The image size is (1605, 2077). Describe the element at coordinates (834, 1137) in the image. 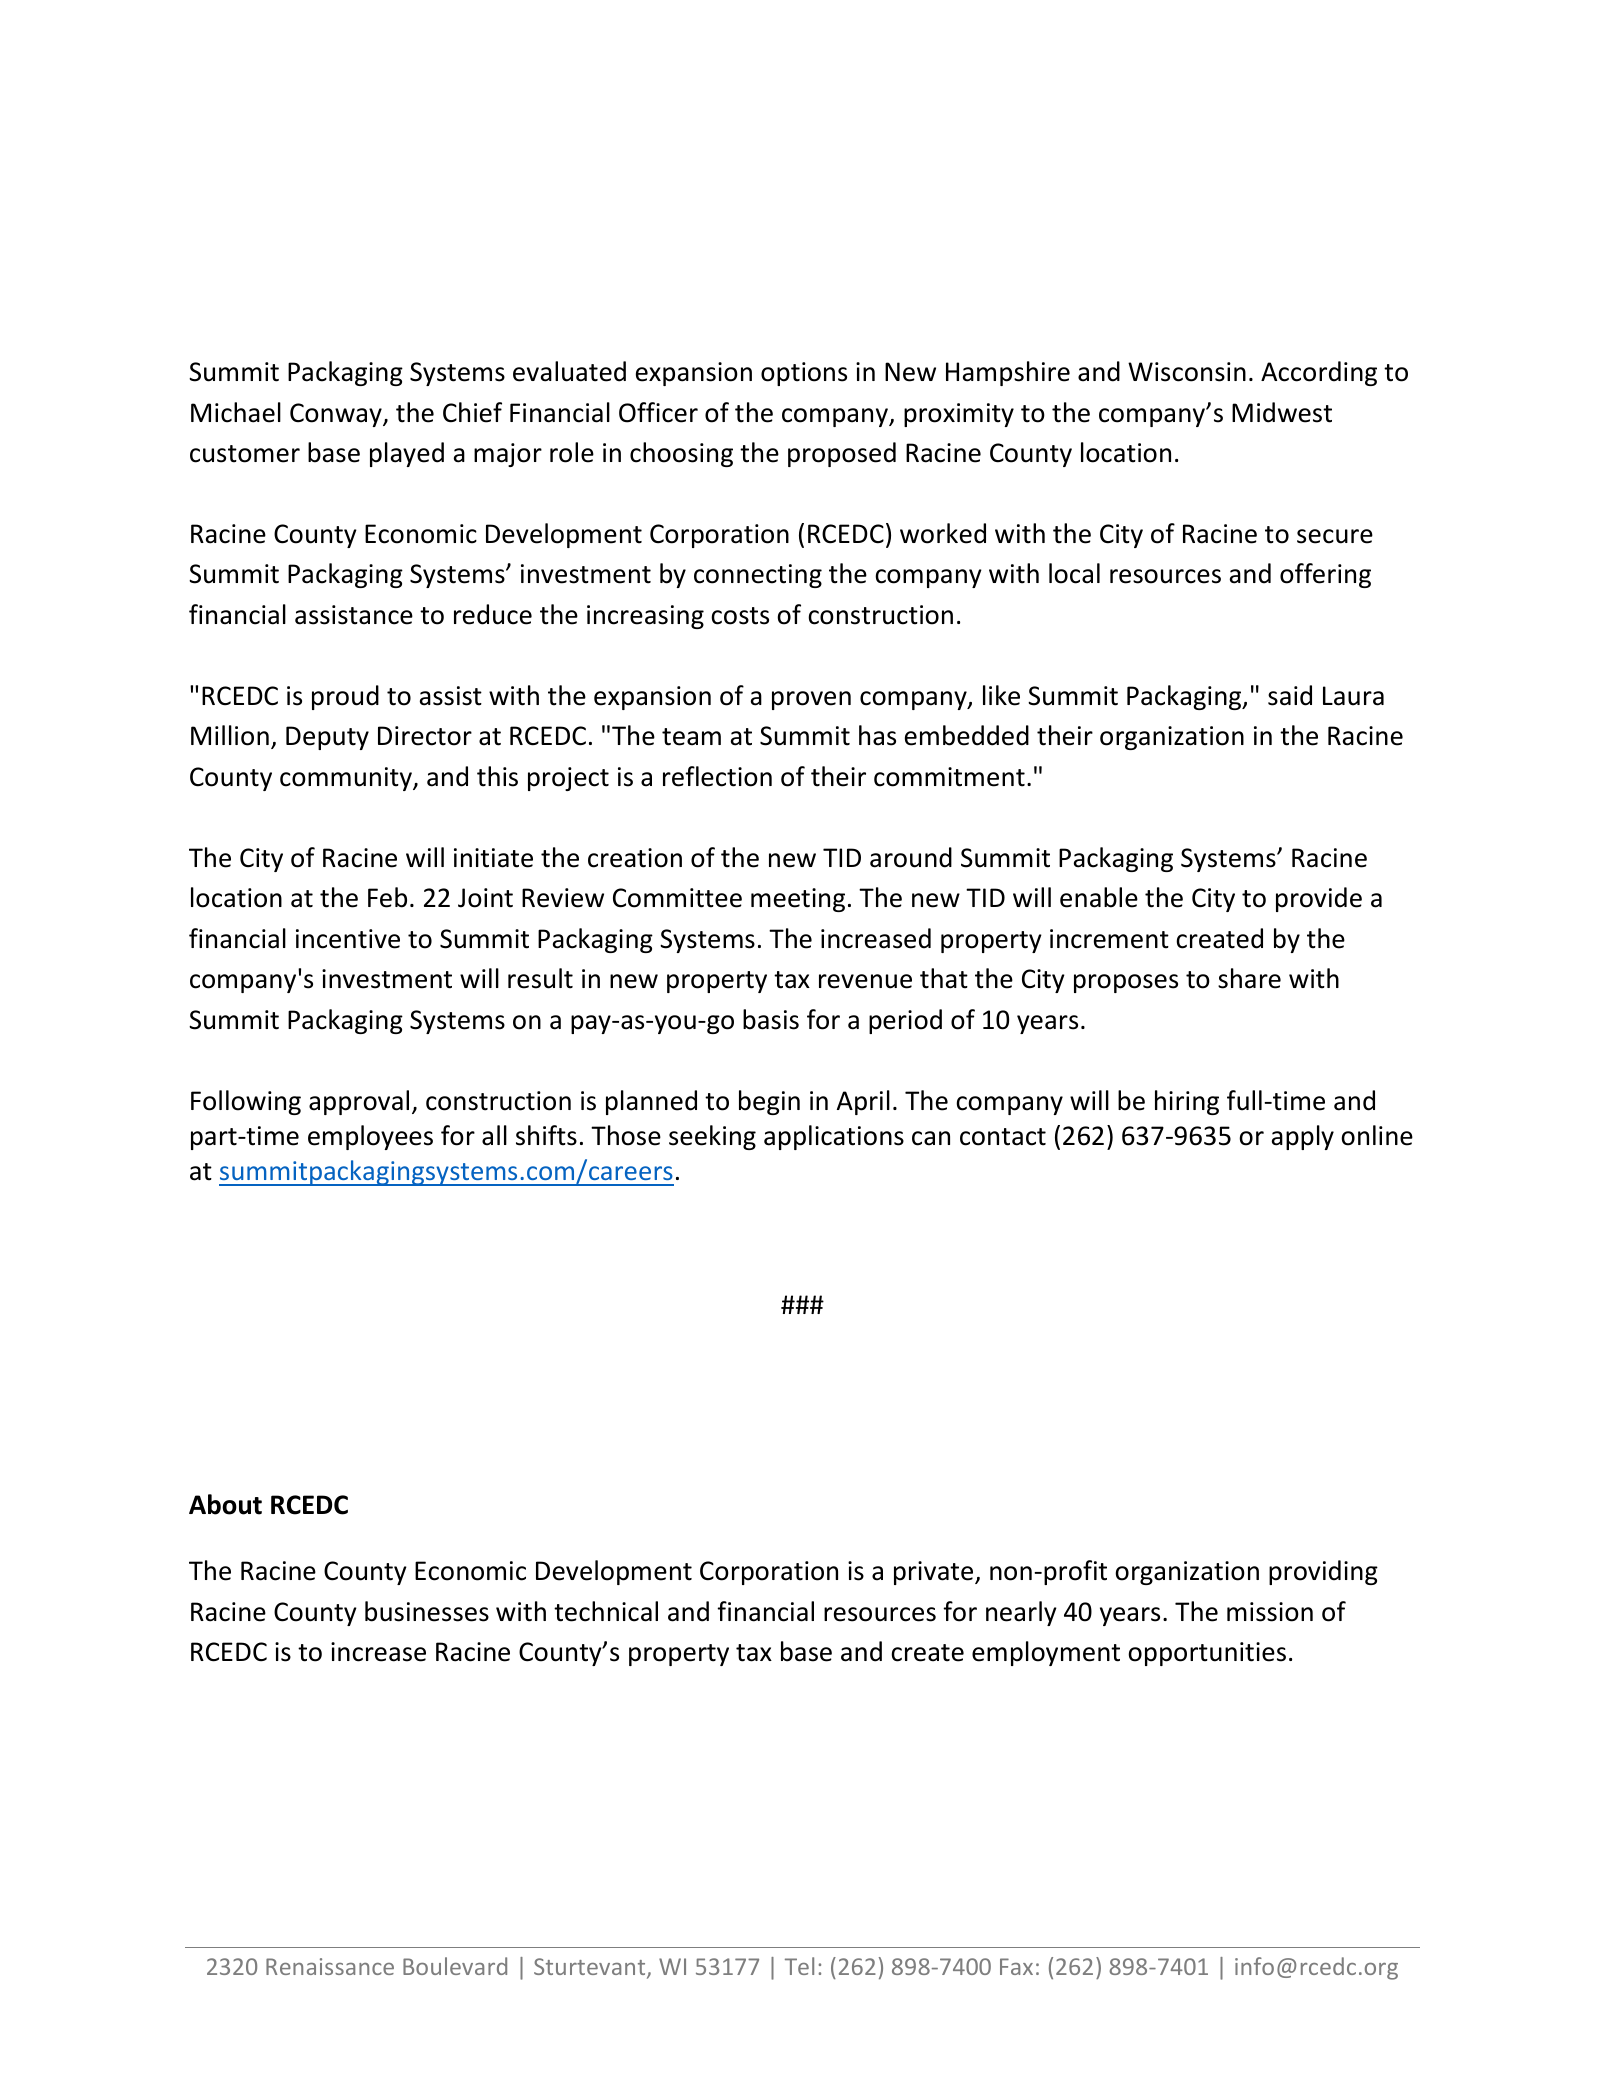

I see `applications` at that location.
